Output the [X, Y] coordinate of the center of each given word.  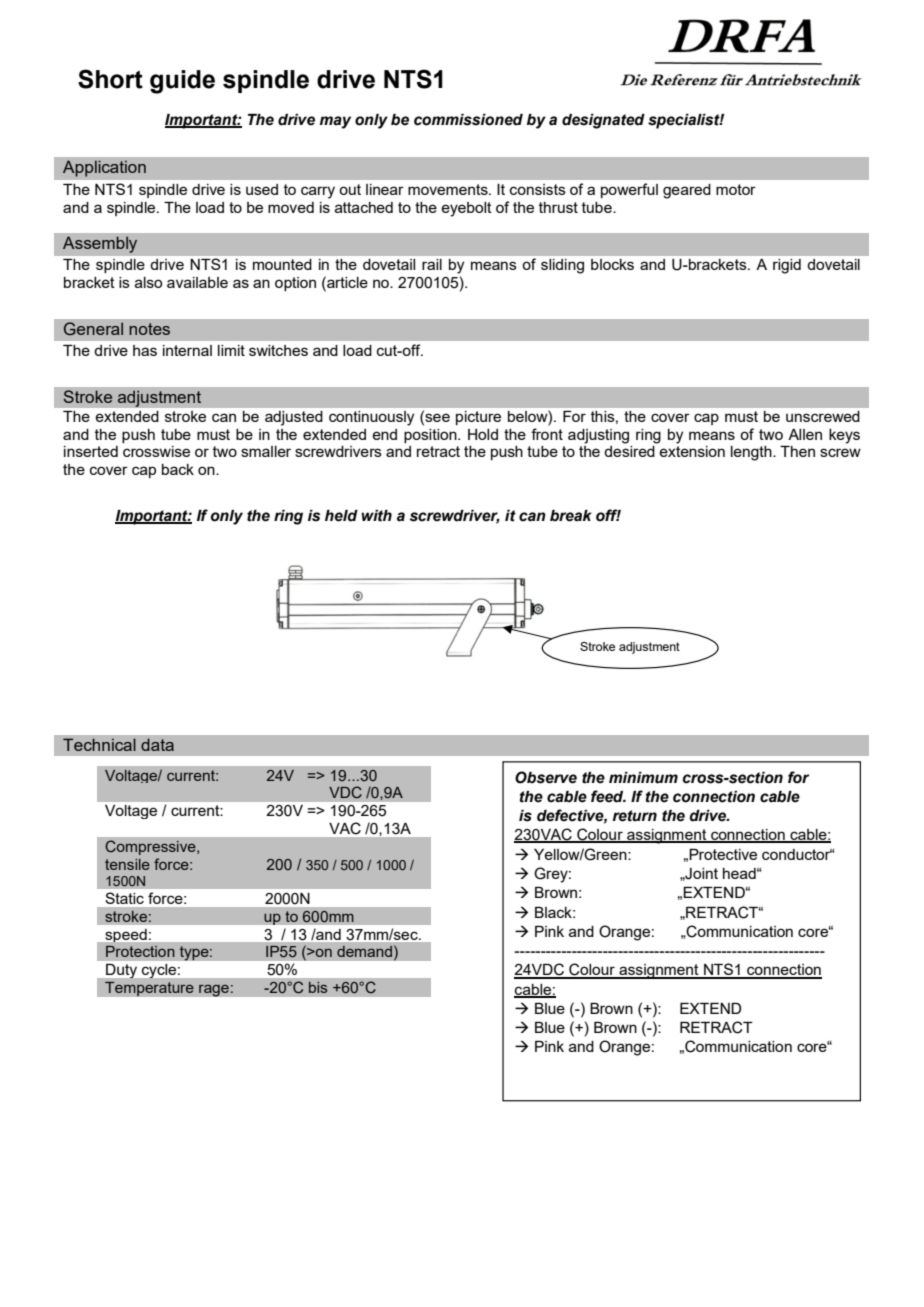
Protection [140, 951]
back [178, 469]
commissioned [468, 120]
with [376, 516]
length [752, 453]
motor [736, 189]
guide [182, 82]
